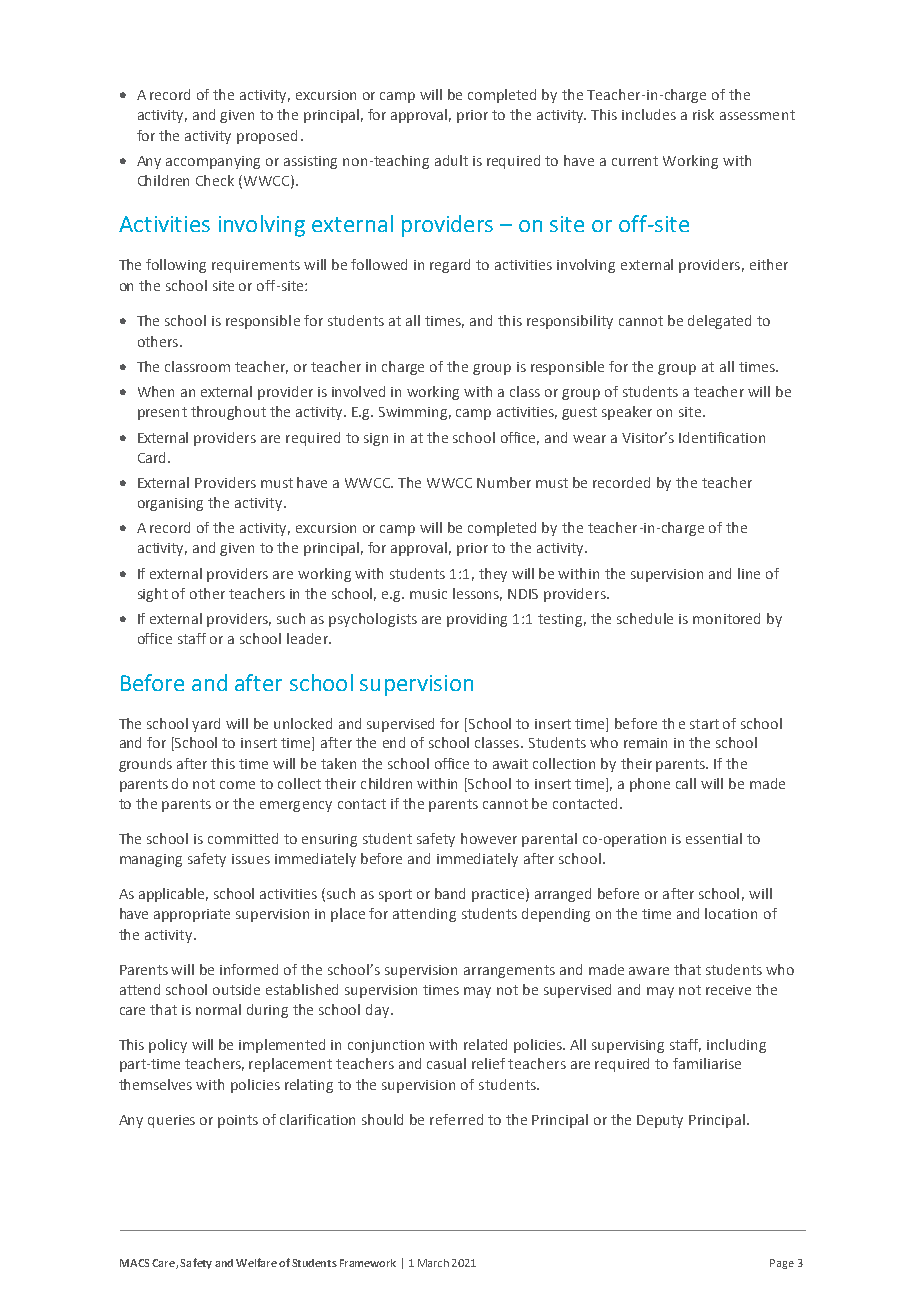 Image resolution: width=924 pixels, height=1308 pixels. Describe the element at coordinates (256, 1262) in the image. I see `Welfare` at that location.
